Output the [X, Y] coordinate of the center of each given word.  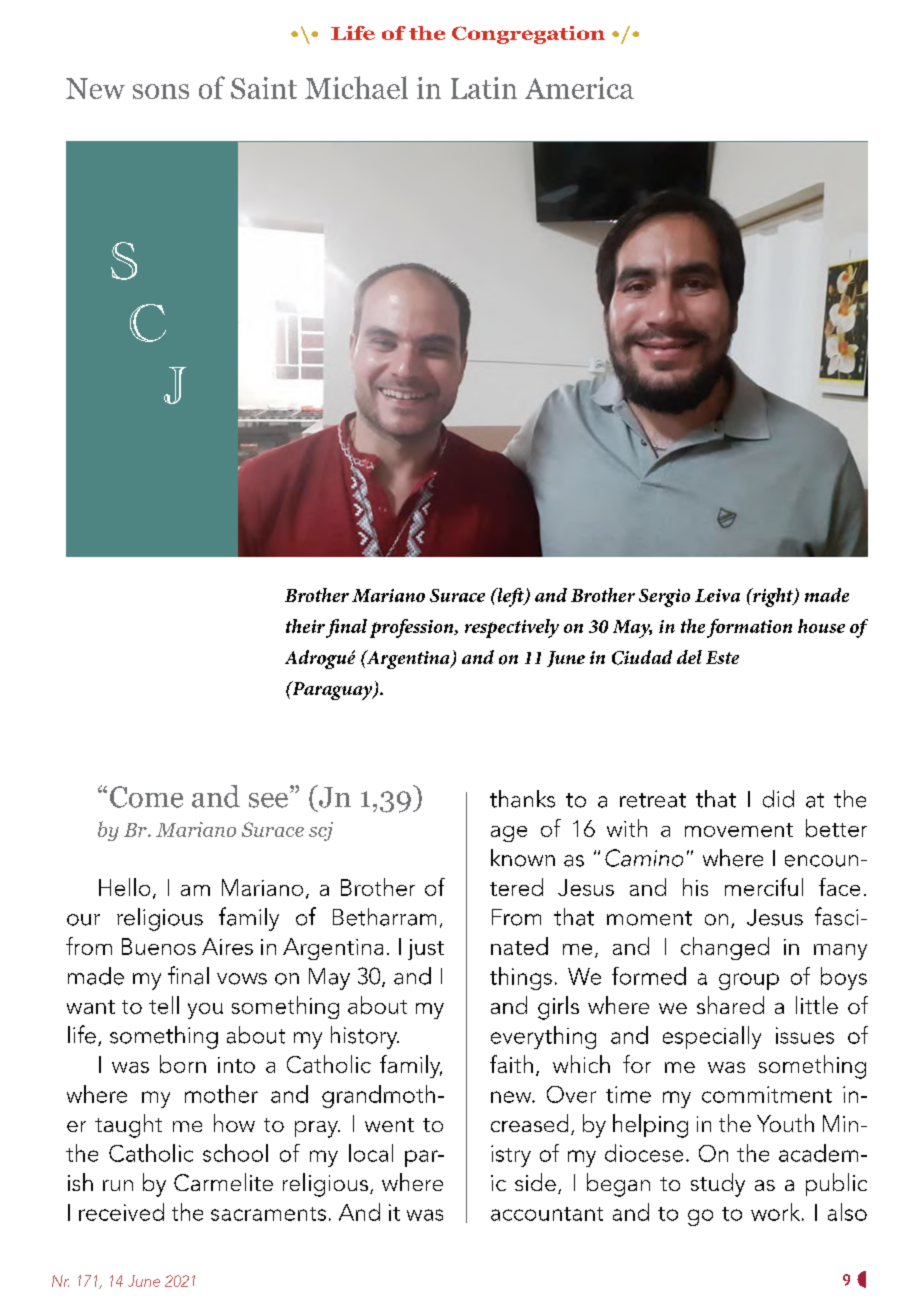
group [749, 981]
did [778, 799]
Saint [264, 88]
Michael [356, 87]
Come [146, 797]
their [305, 626]
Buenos [159, 946]
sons [161, 91]
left [510, 597]
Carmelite [223, 1182]
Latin [484, 88]
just [426, 949]
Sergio [664, 598]
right [773, 597]
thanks [522, 799]
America [579, 88]
